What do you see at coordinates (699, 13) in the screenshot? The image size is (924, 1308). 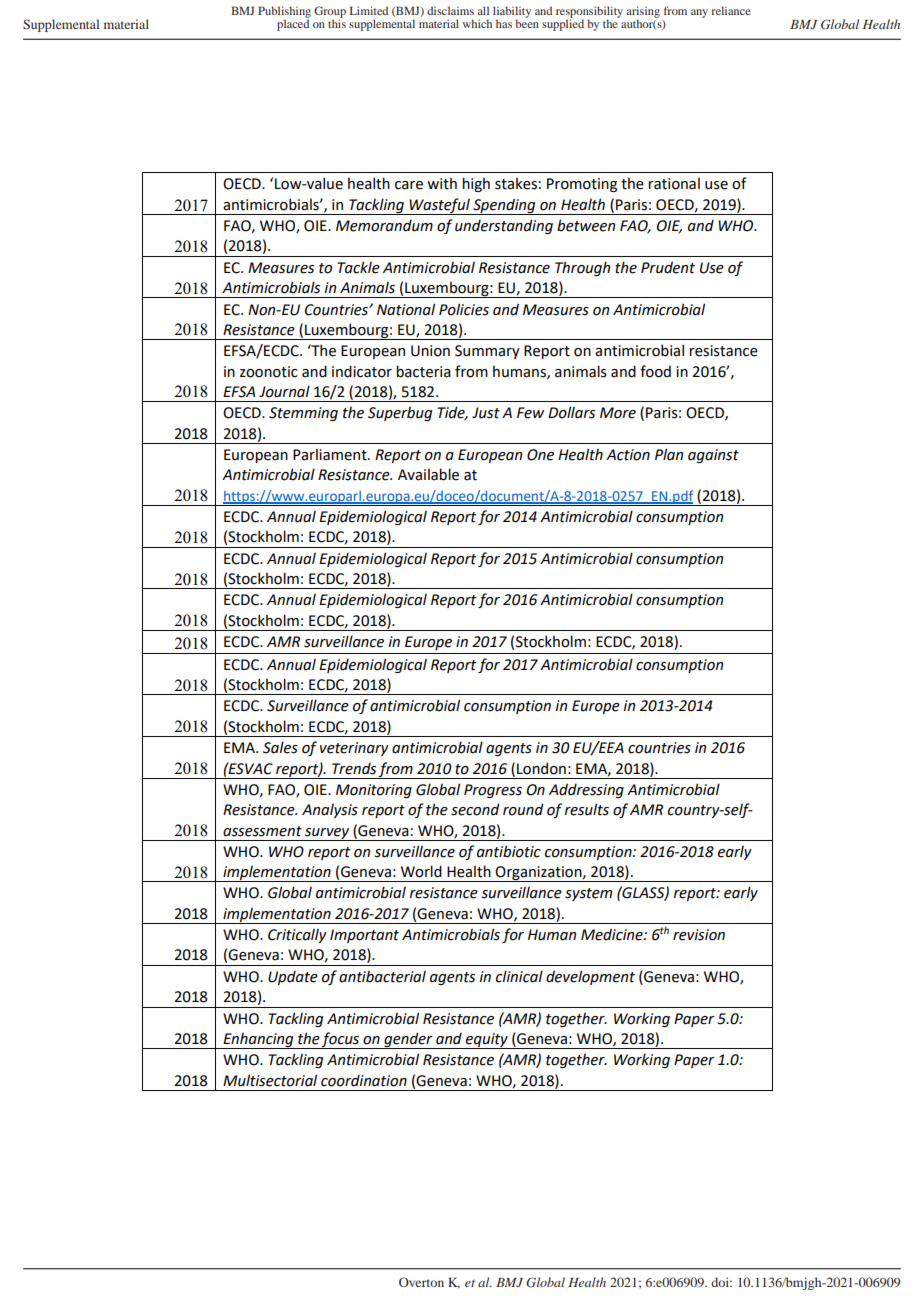 I see `any` at bounding box center [699, 13].
